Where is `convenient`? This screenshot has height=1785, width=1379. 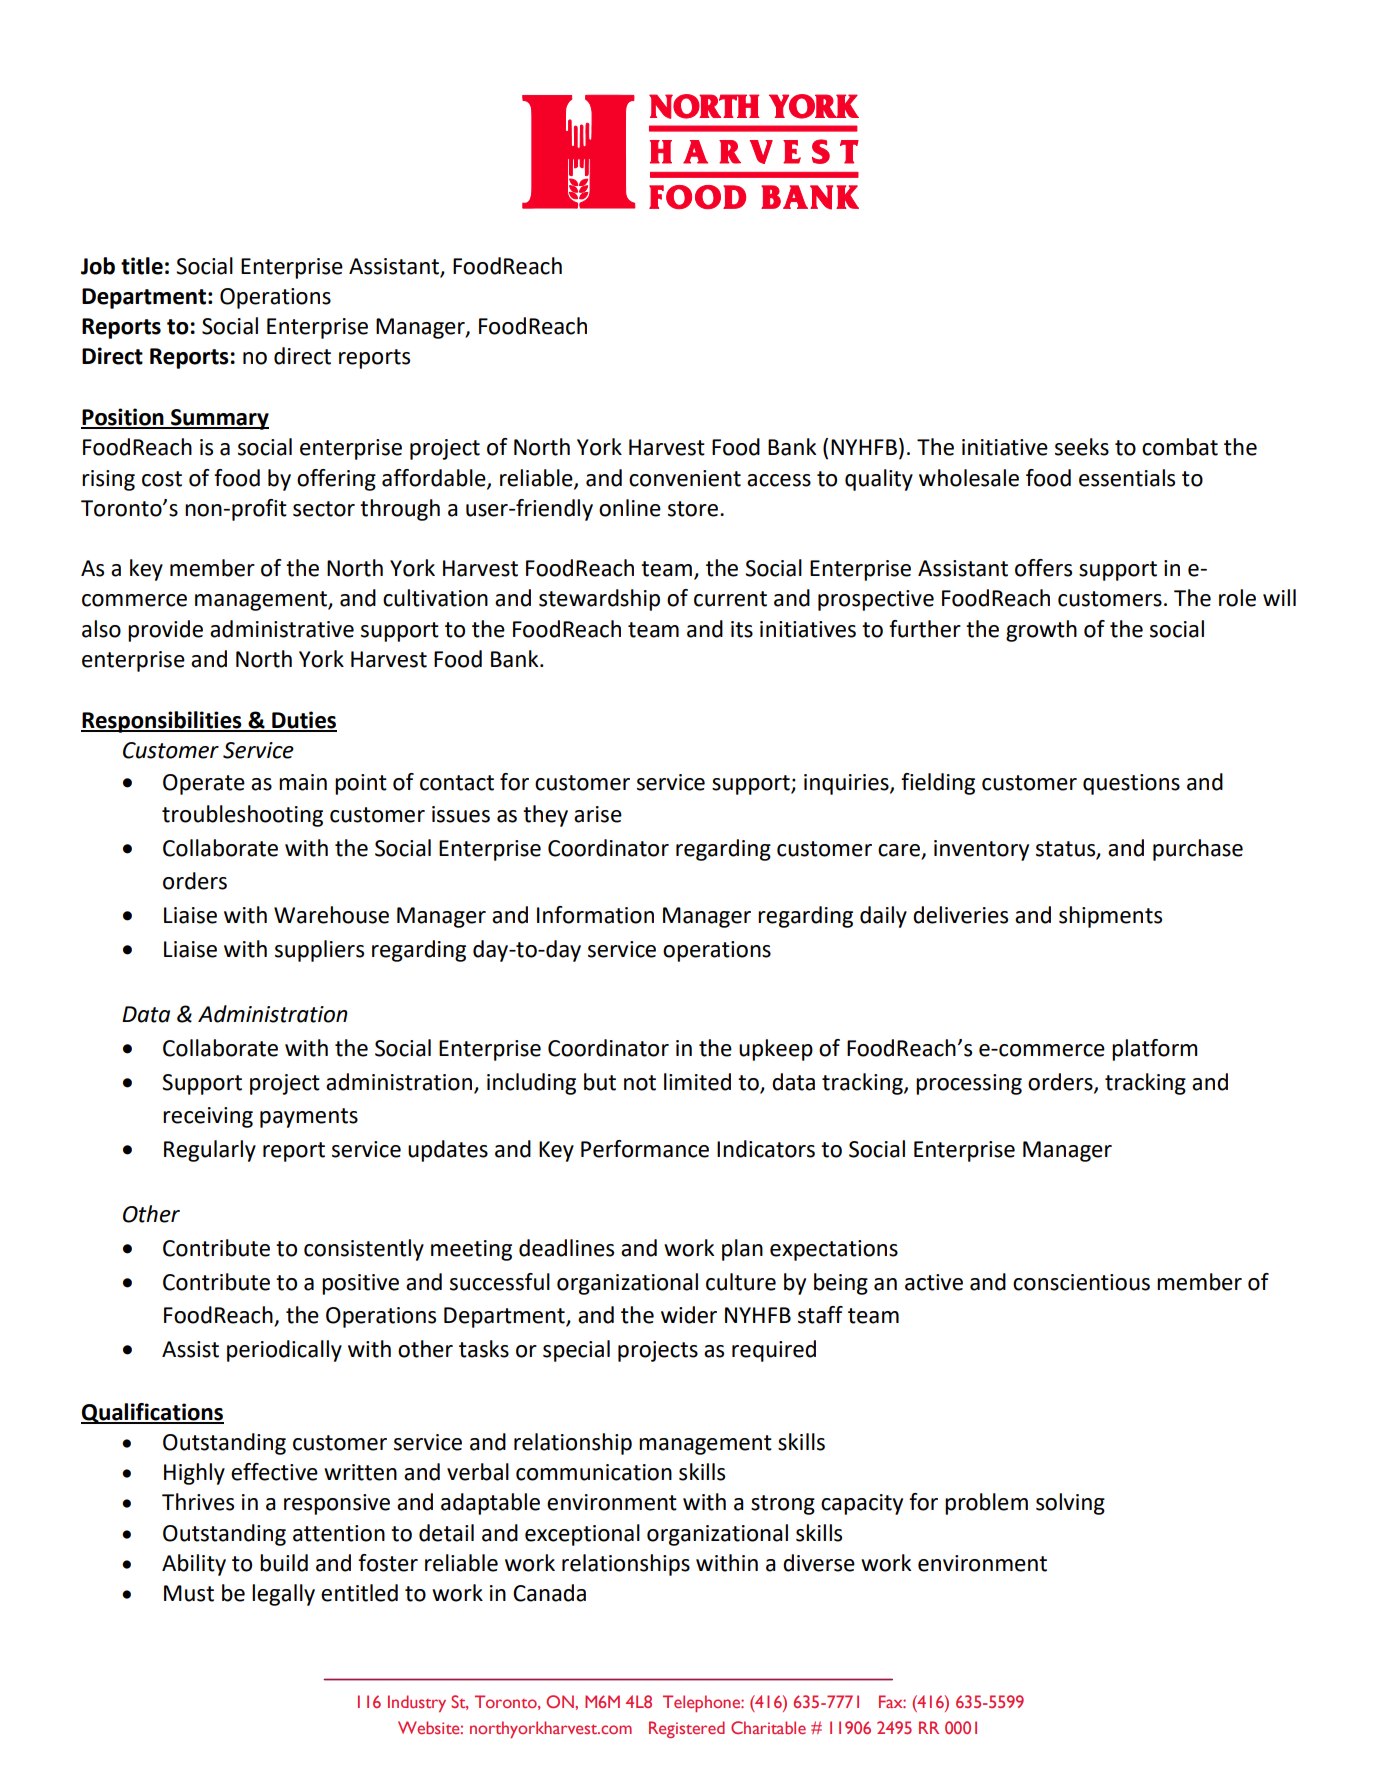 convenient is located at coordinates (685, 478).
